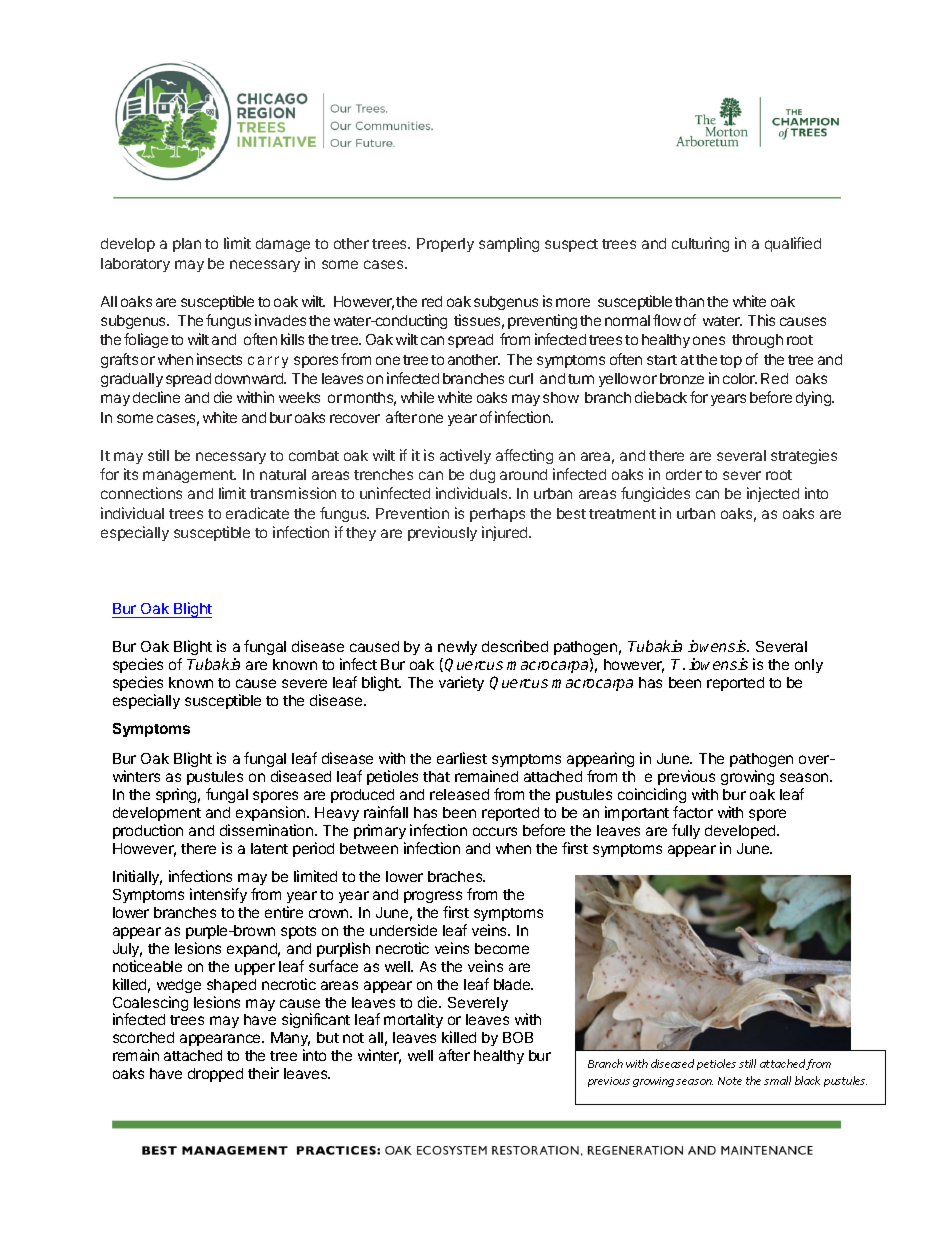  Describe the element at coordinates (215, 1075) in the screenshot. I see `dropped` at that location.
